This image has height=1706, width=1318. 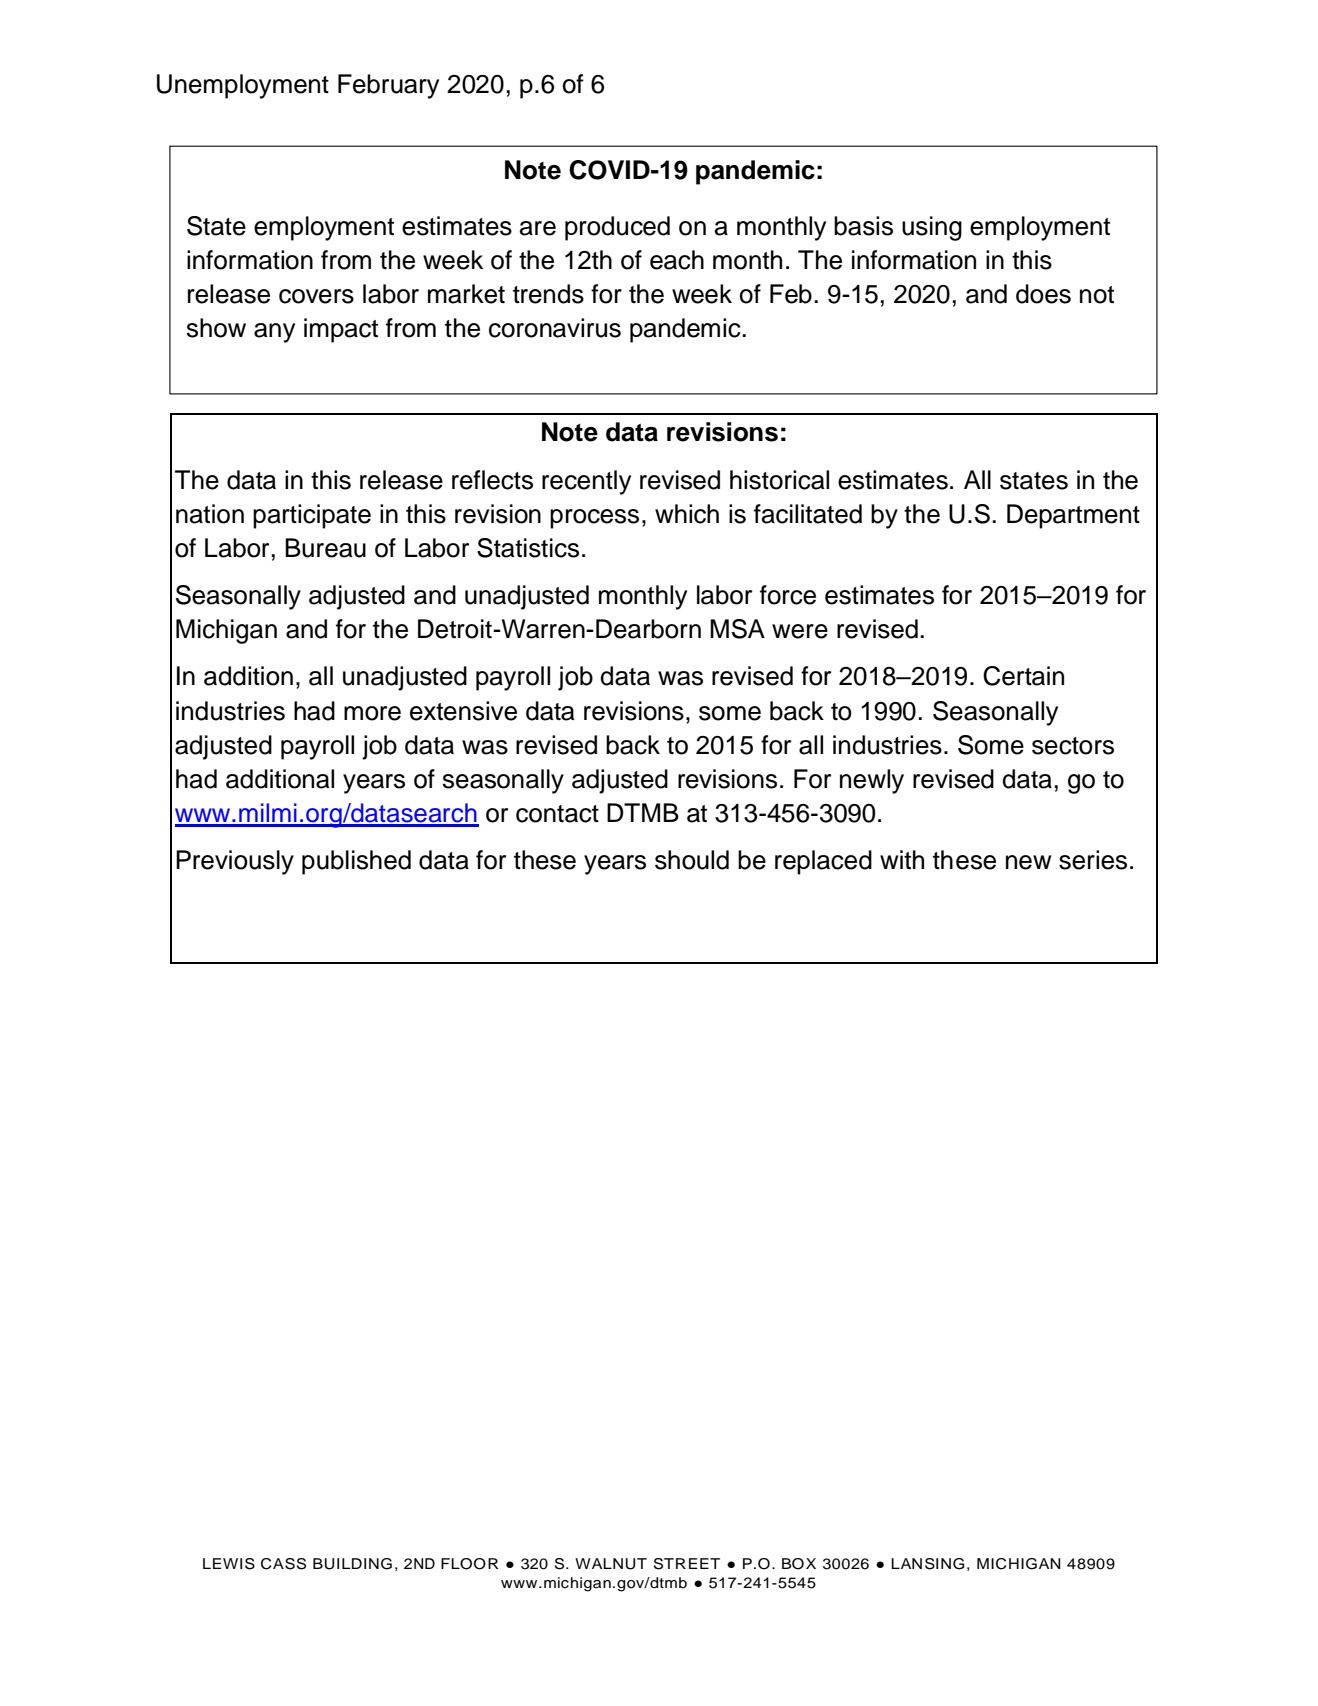 I want to click on replaced, so click(x=823, y=862).
